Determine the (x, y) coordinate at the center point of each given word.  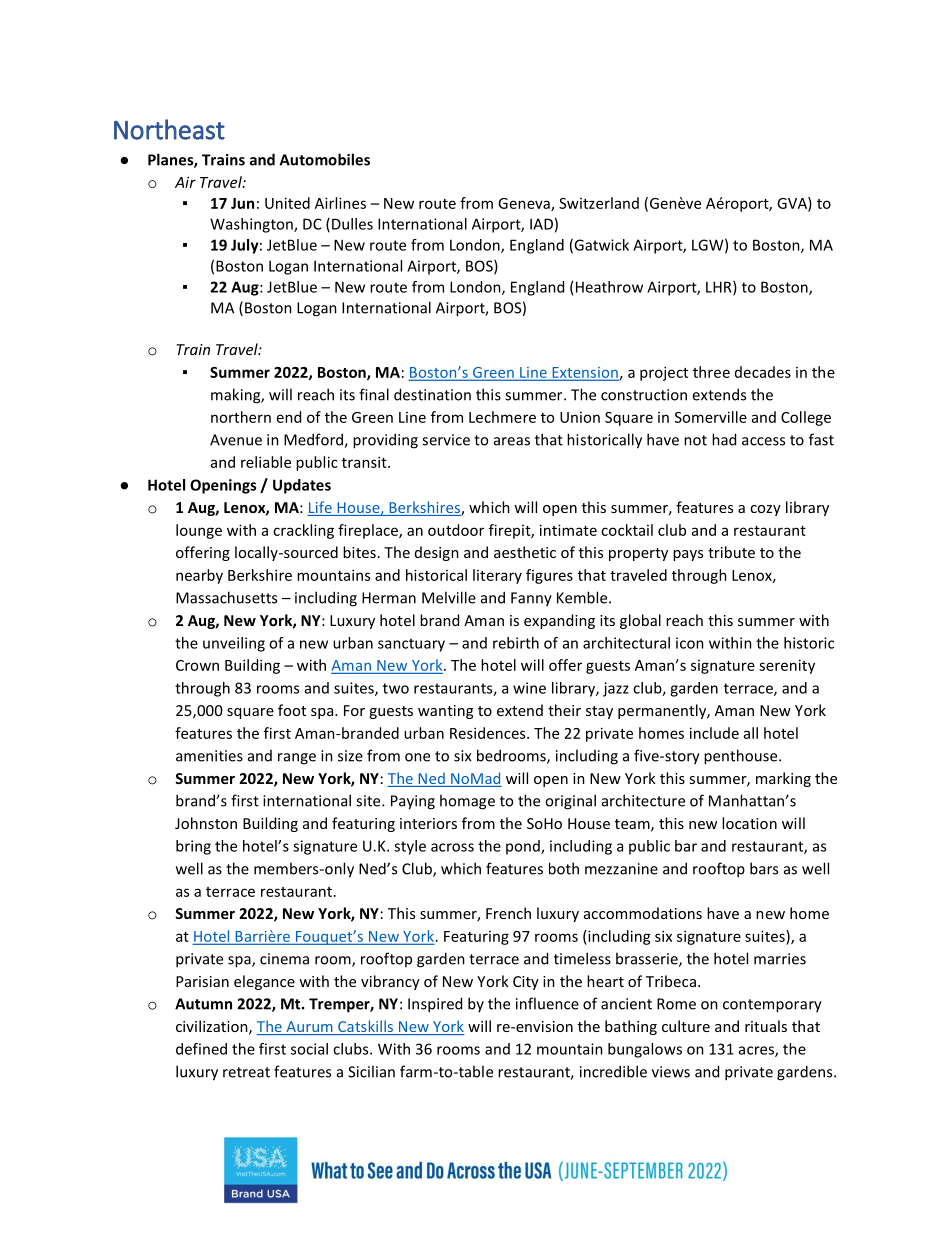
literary (497, 576)
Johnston (206, 823)
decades (763, 372)
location (749, 823)
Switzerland (599, 203)
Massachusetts (226, 597)
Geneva (525, 204)
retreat (246, 1072)
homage (467, 802)
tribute (731, 552)
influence (547, 1003)
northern (241, 417)
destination (432, 394)
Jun (242, 203)
